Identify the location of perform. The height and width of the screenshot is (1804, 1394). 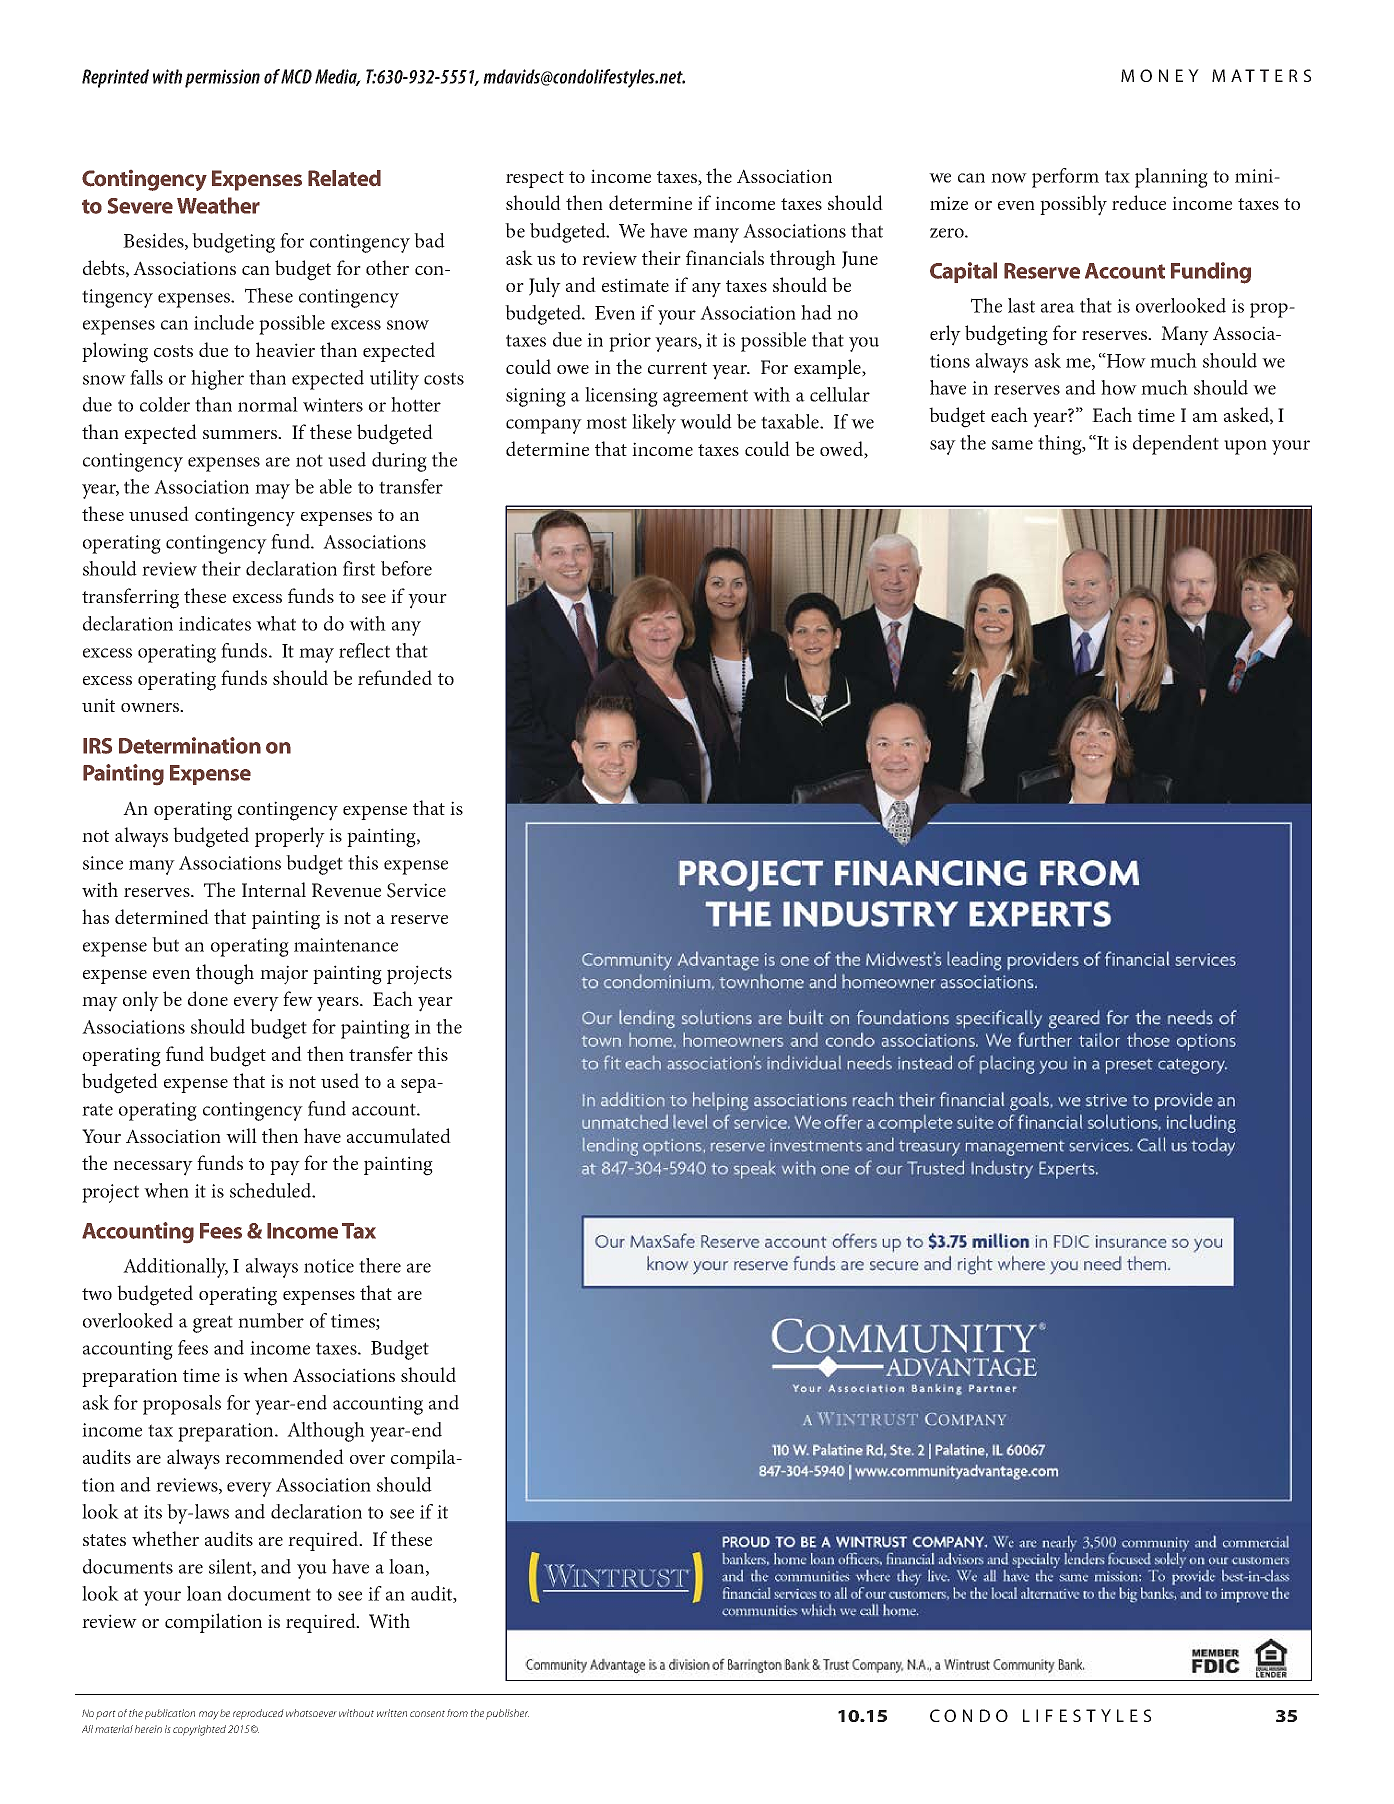
(1065, 178).
